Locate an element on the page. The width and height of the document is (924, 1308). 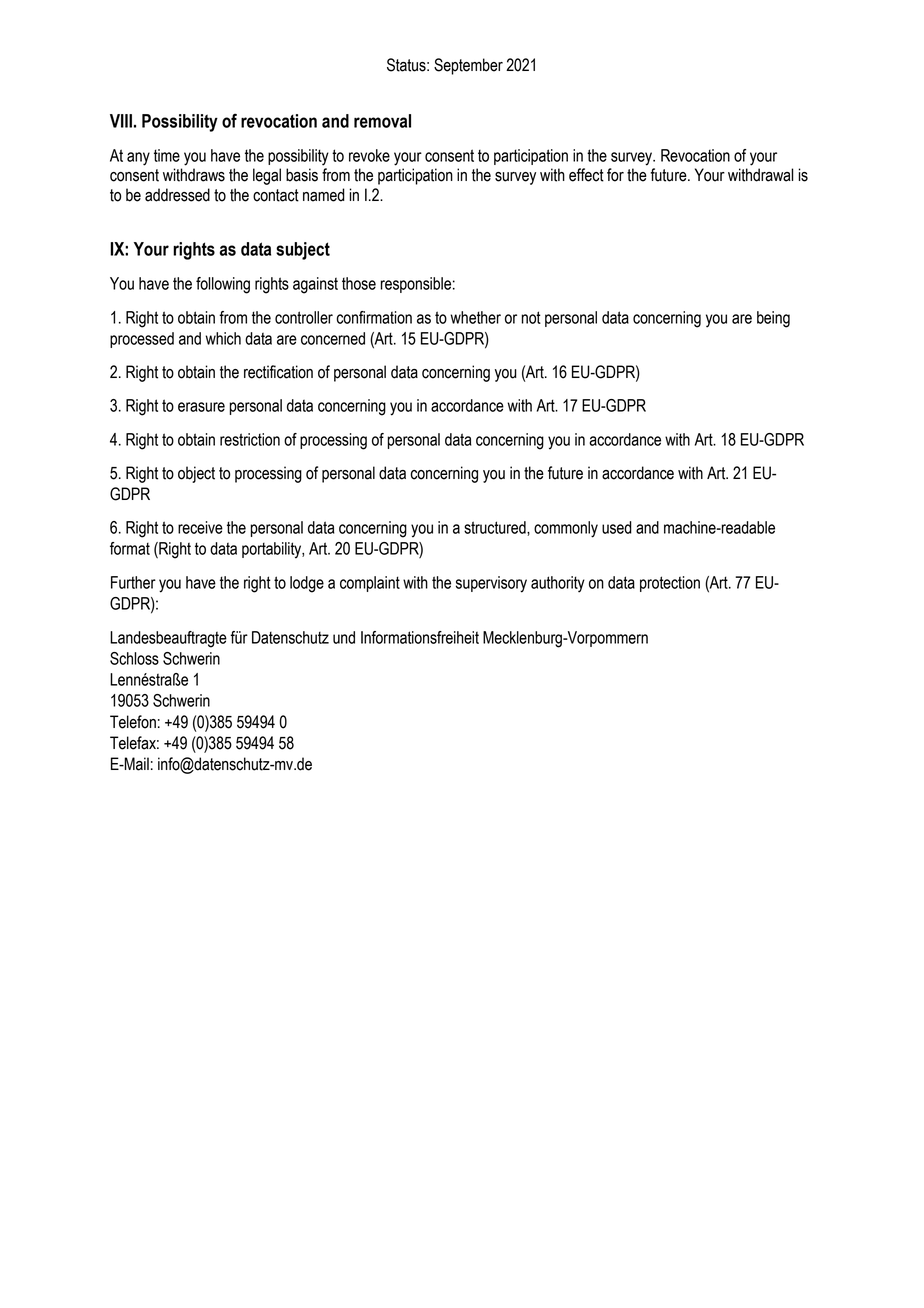
September is located at coordinates (468, 66).
